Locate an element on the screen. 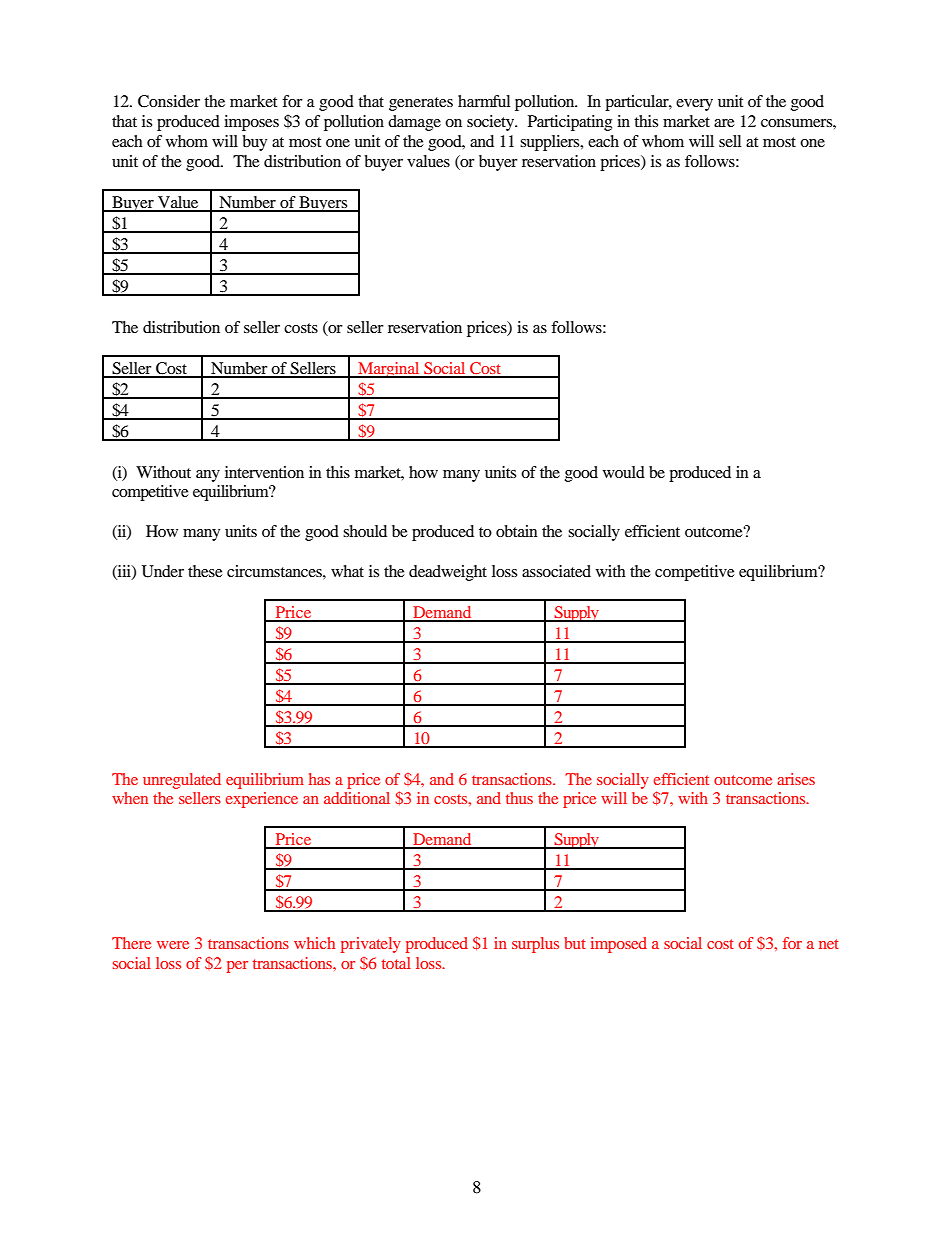 The width and height of the screenshot is (952, 1233). net is located at coordinates (829, 944).
